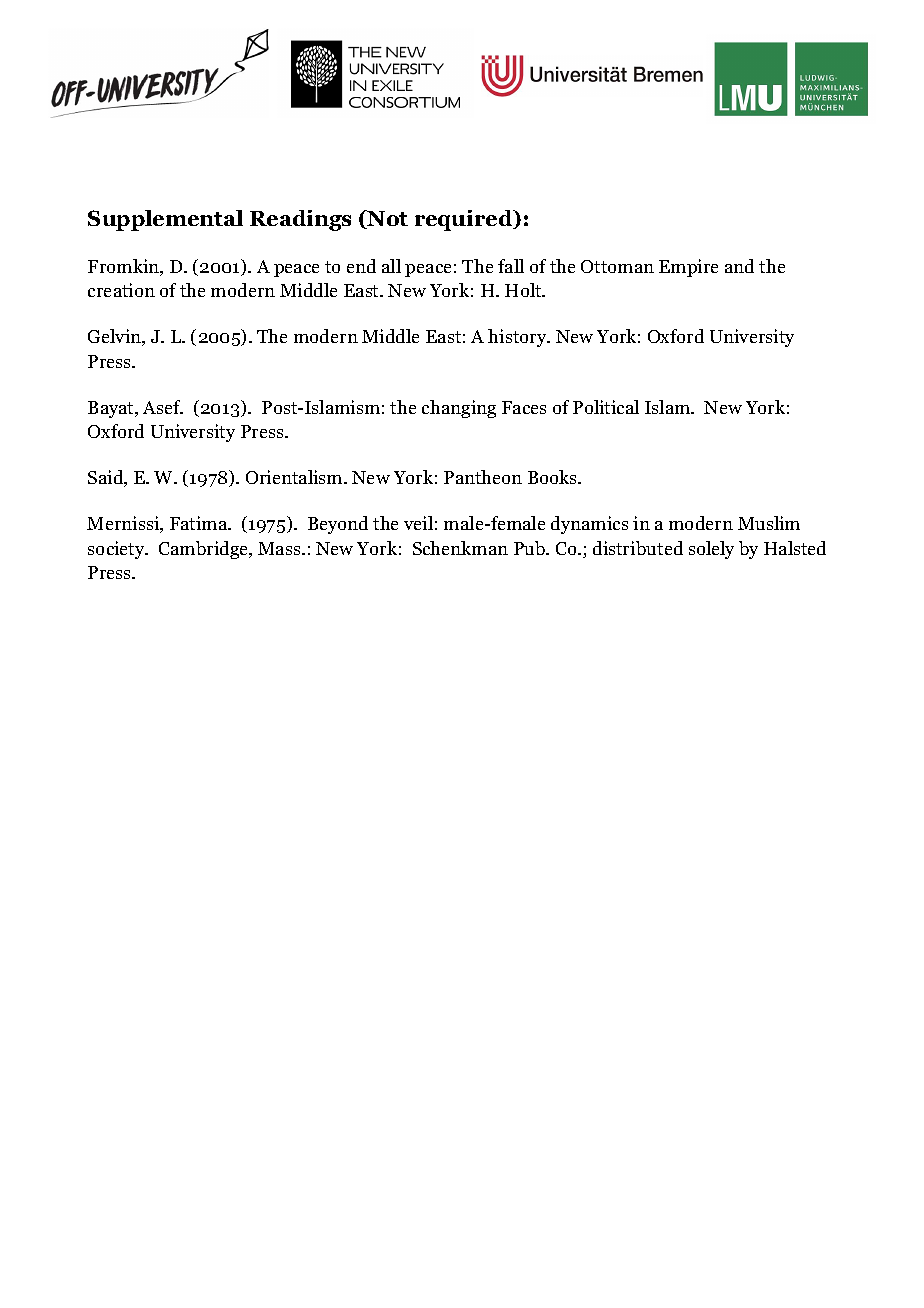  I want to click on Cambridge, so click(205, 550).
